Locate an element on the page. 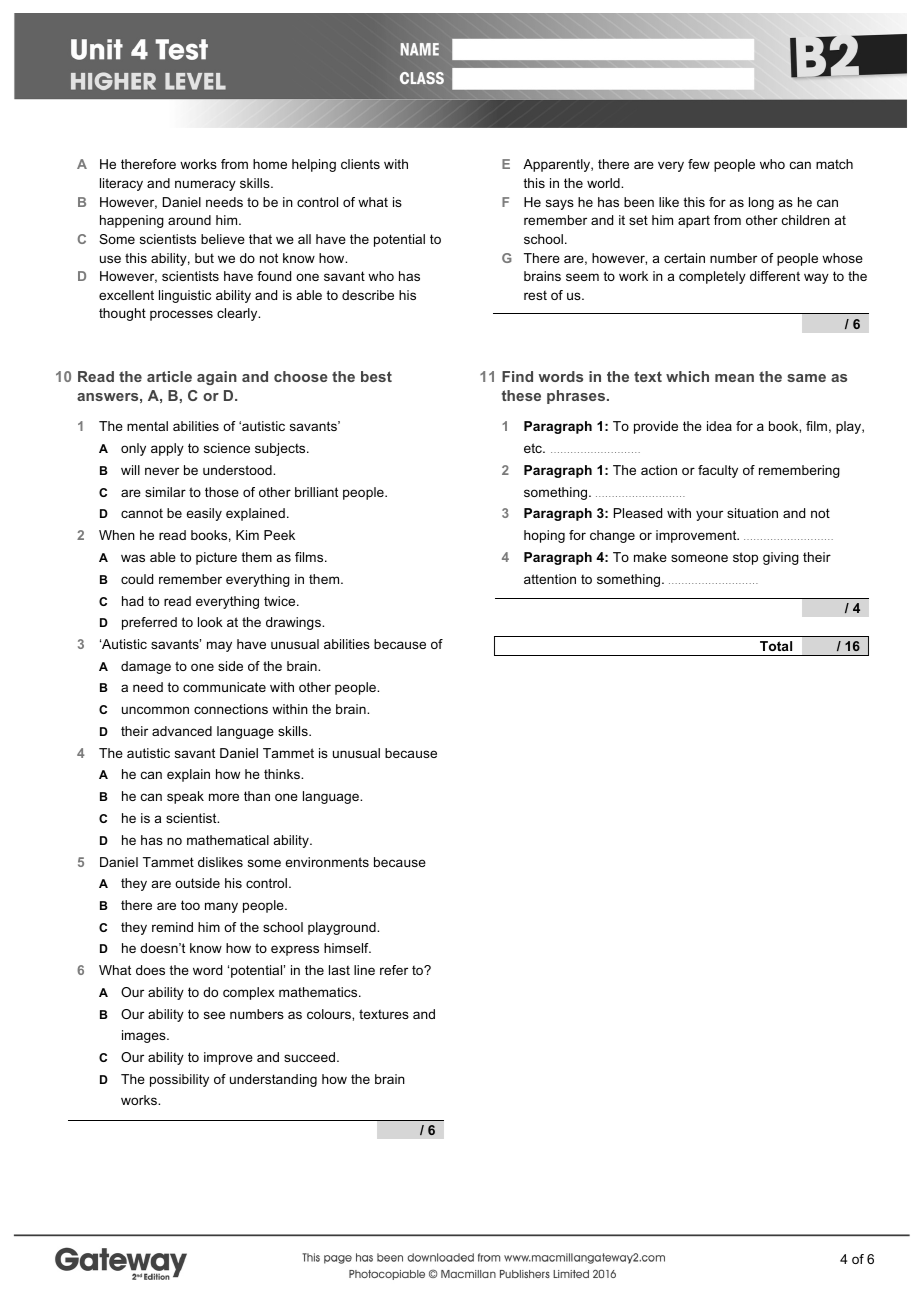 The image size is (924, 1308). thinks is located at coordinates (283, 774).
